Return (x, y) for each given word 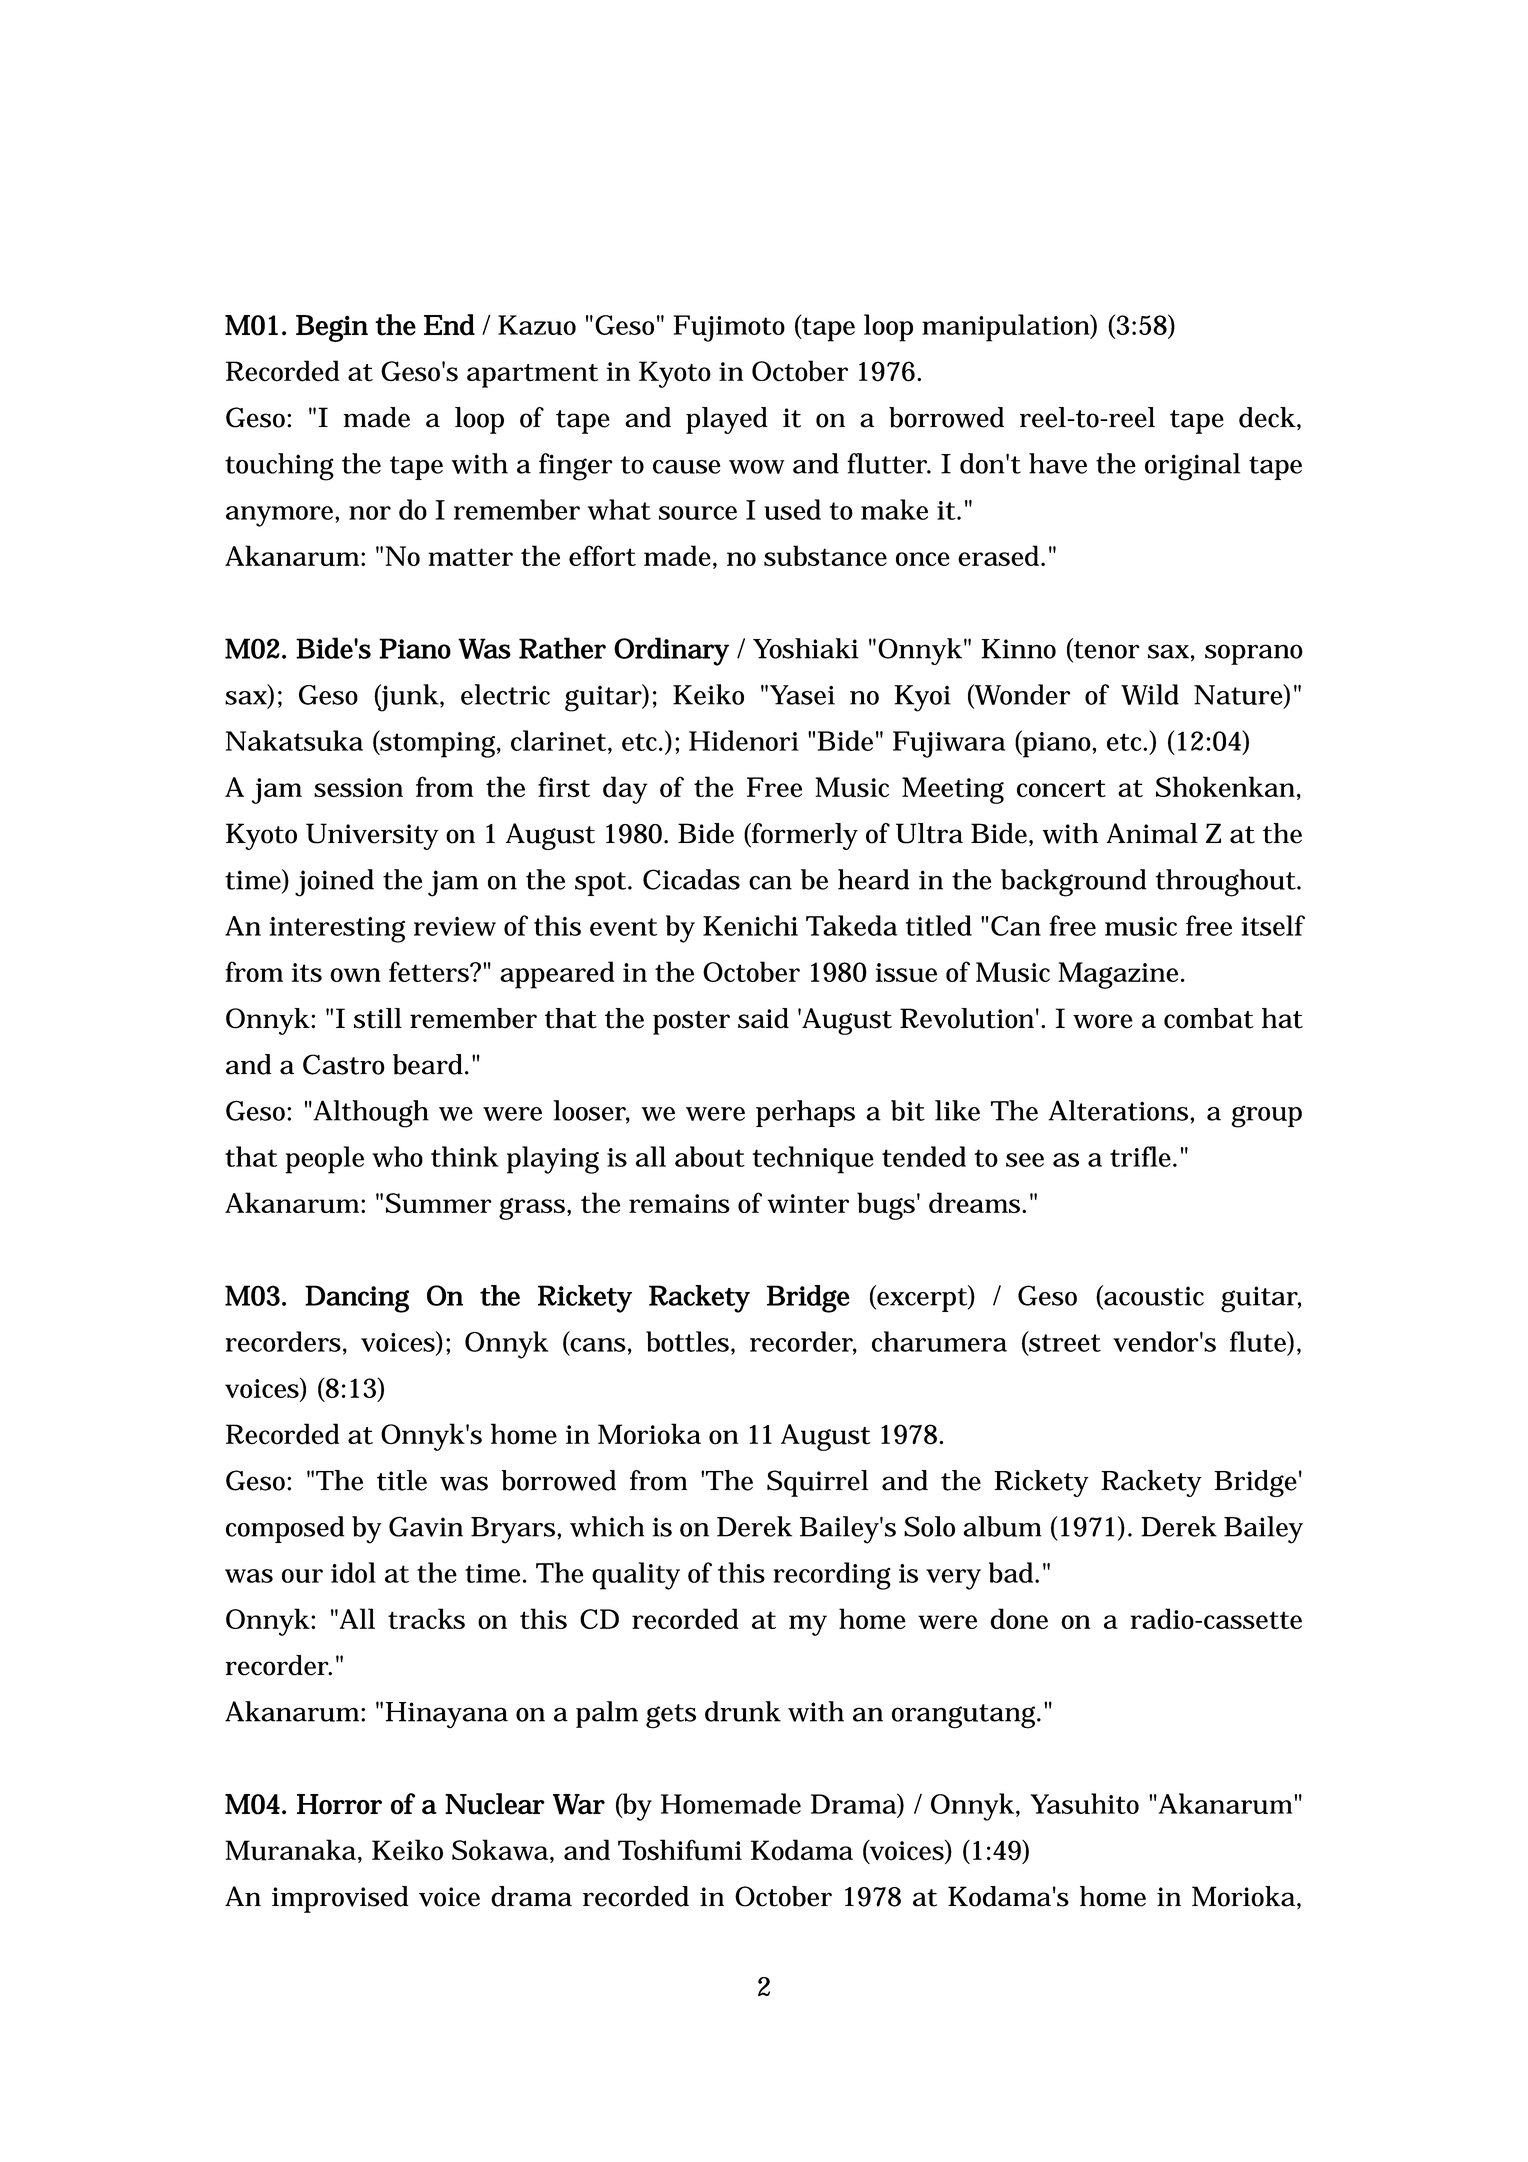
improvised (340, 1899)
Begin (332, 328)
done (1019, 1618)
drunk (743, 1711)
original (1192, 467)
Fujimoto (729, 328)
